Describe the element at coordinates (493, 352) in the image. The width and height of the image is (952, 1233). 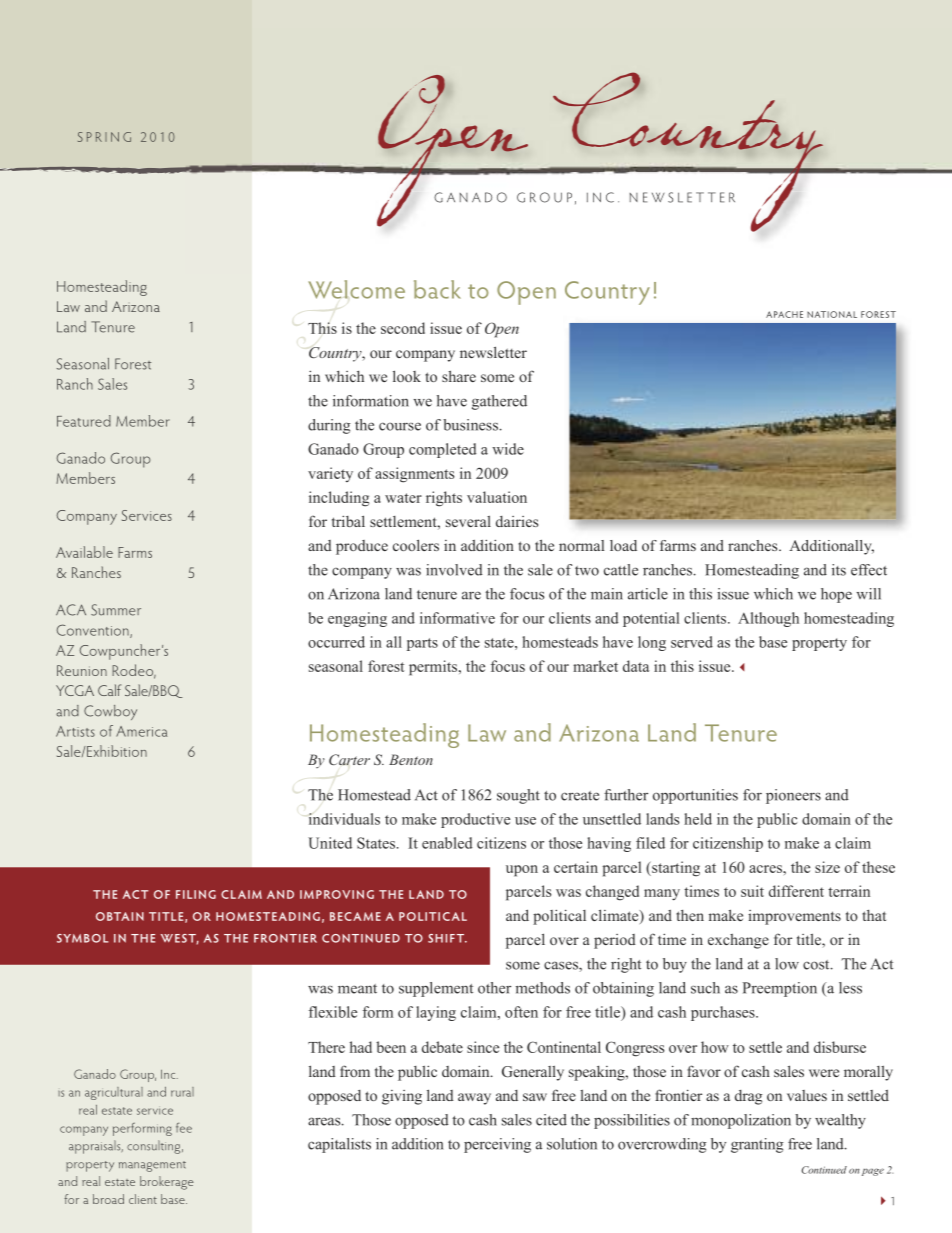
I see `newsletter` at that location.
